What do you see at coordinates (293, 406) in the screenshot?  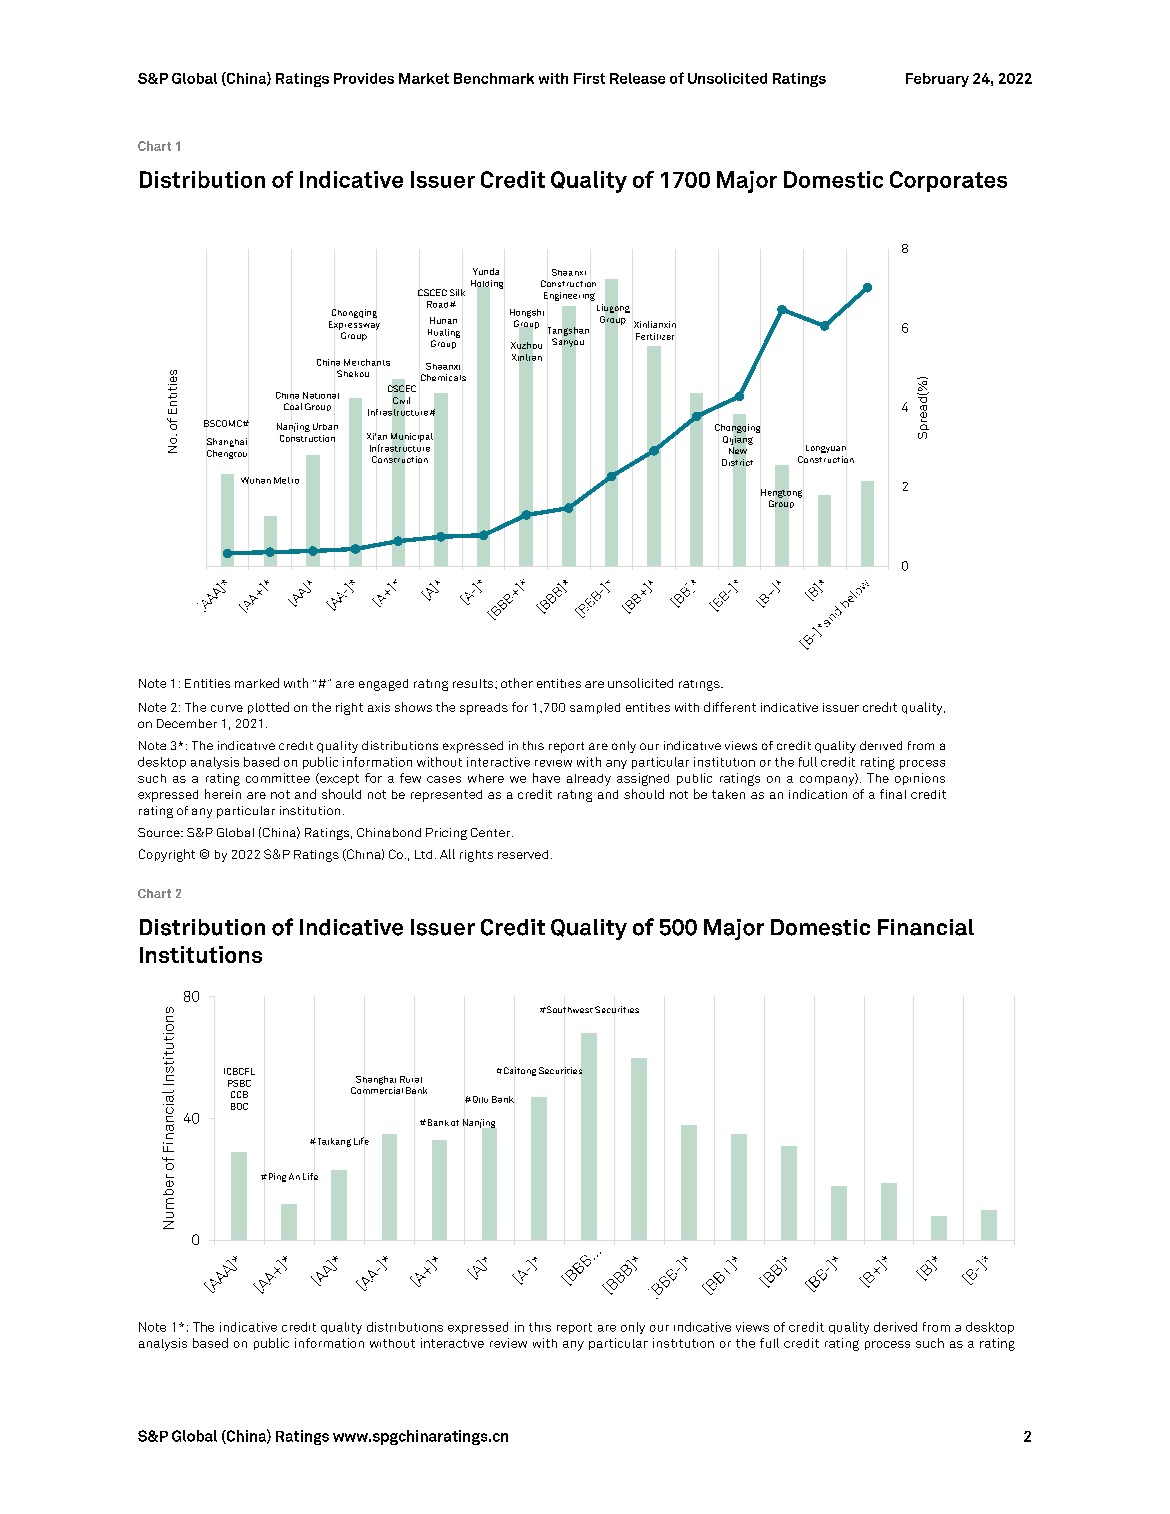 I see `Coal` at bounding box center [293, 406].
